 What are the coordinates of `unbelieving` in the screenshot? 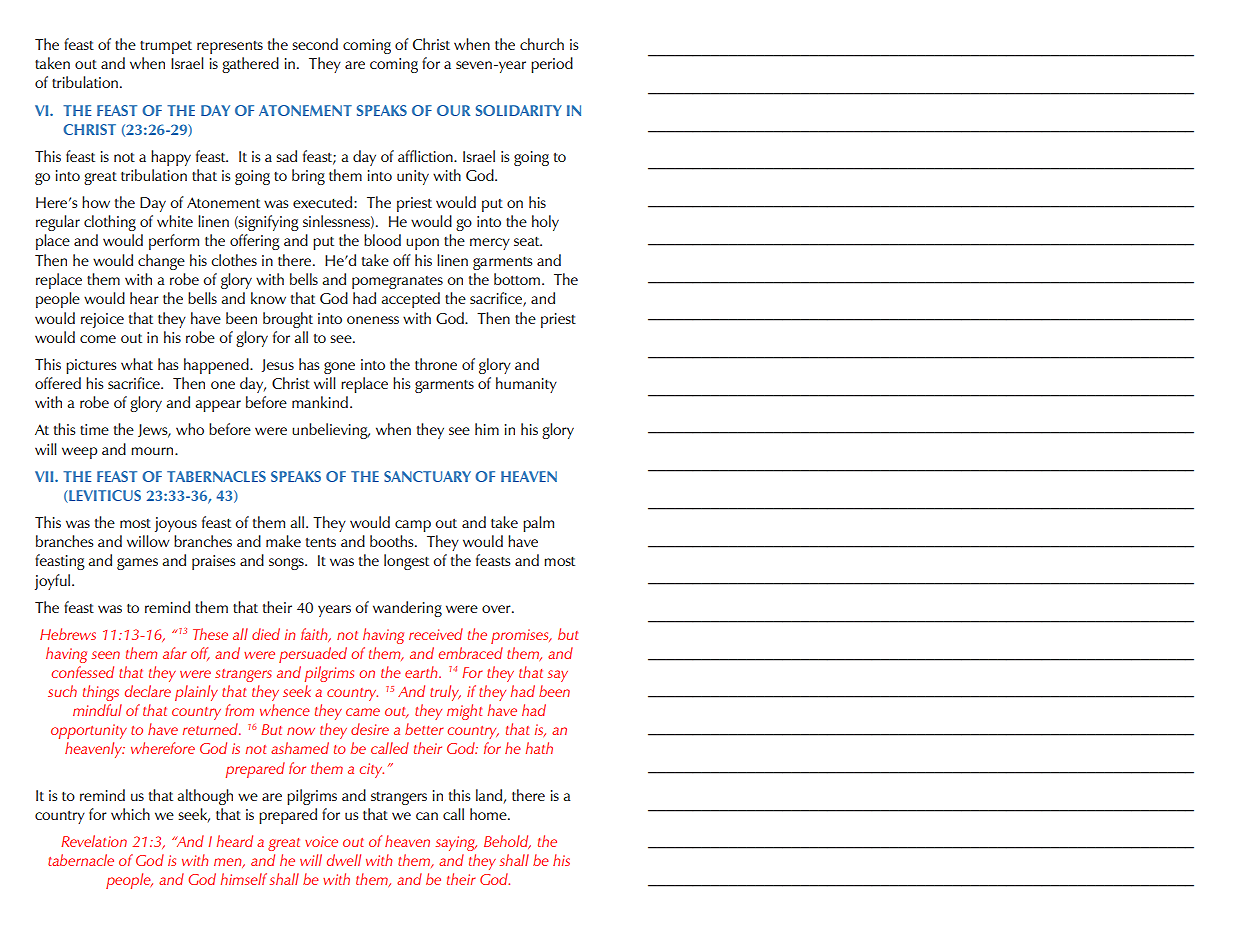 It's located at (331, 431).
